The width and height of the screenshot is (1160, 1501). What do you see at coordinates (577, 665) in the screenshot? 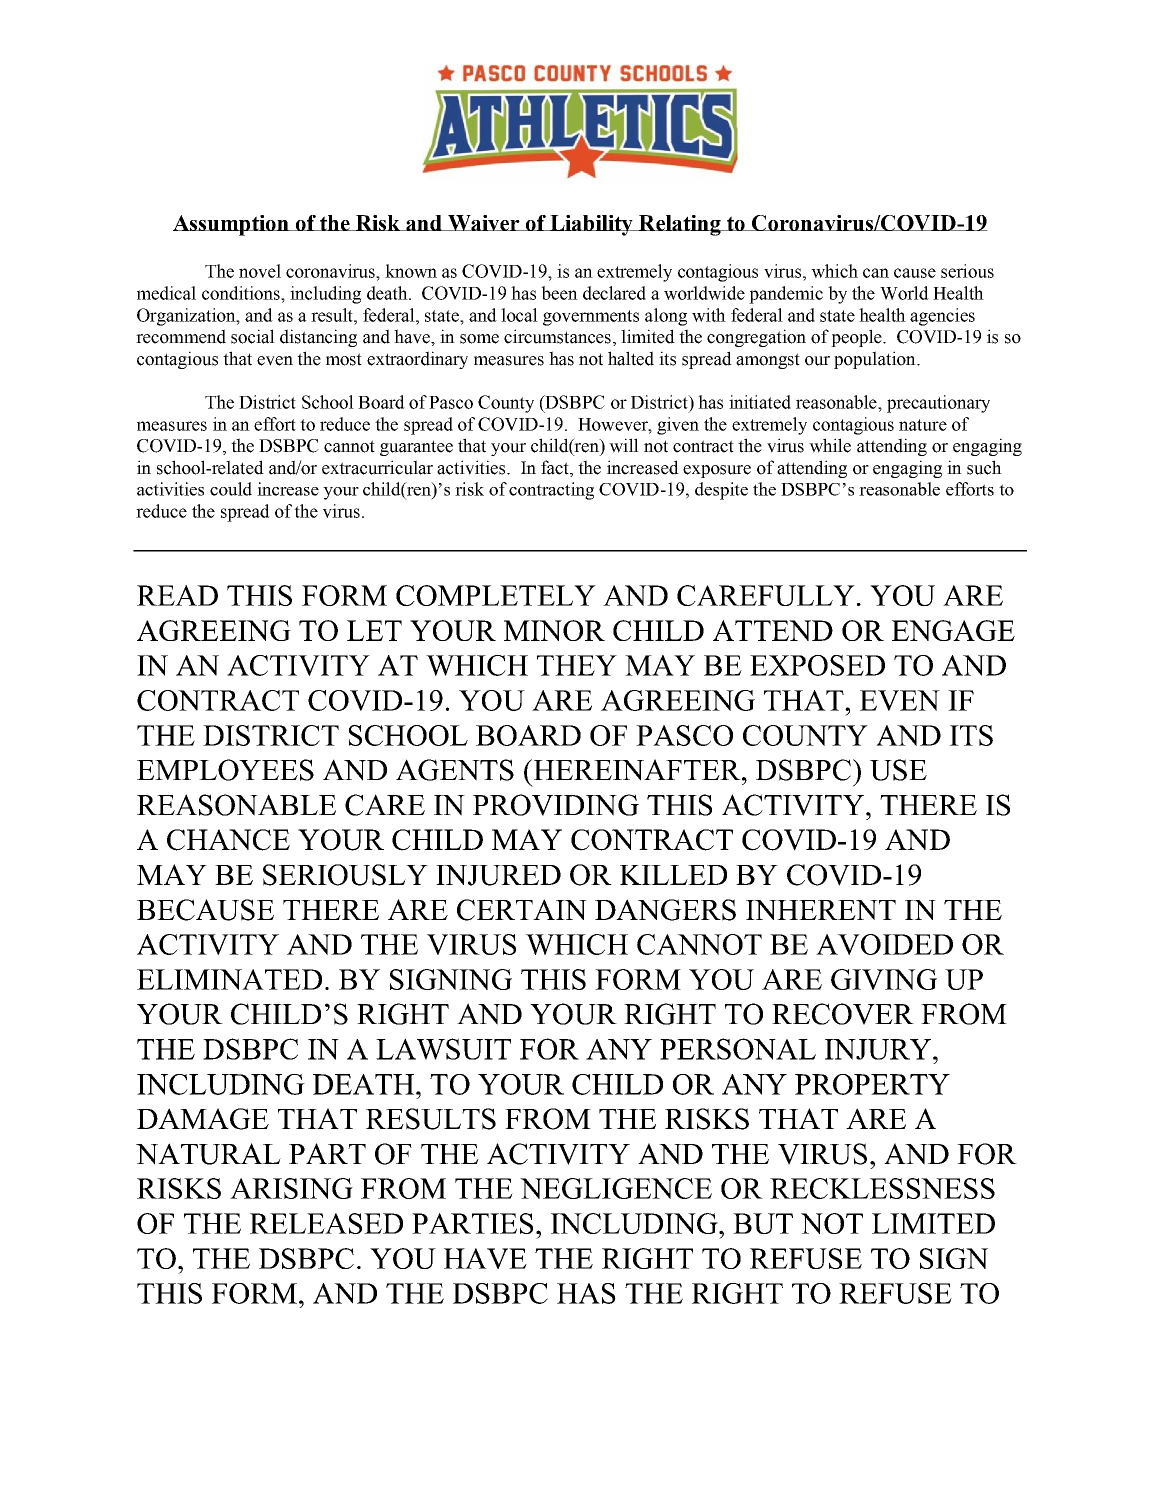
I see `THEY` at bounding box center [577, 665].
